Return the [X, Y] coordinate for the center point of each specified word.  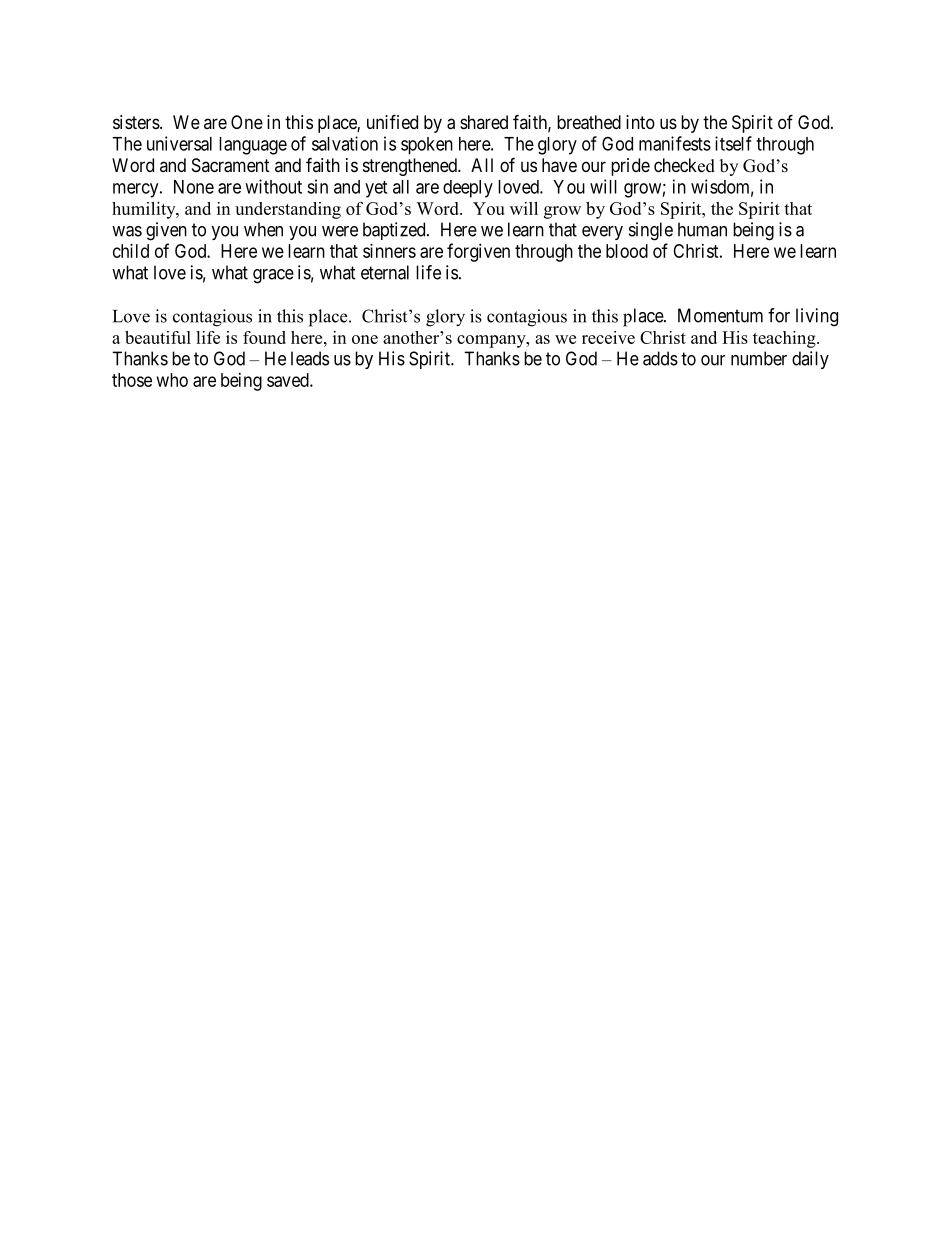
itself [733, 143]
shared [484, 122]
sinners [389, 251]
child [131, 251]
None [194, 187]
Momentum [720, 315]
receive [608, 337]
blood [627, 251]
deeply [468, 189]
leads [310, 358]
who [172, 380]
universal [179, 143]
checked [684, 165]
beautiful [158, 337]
